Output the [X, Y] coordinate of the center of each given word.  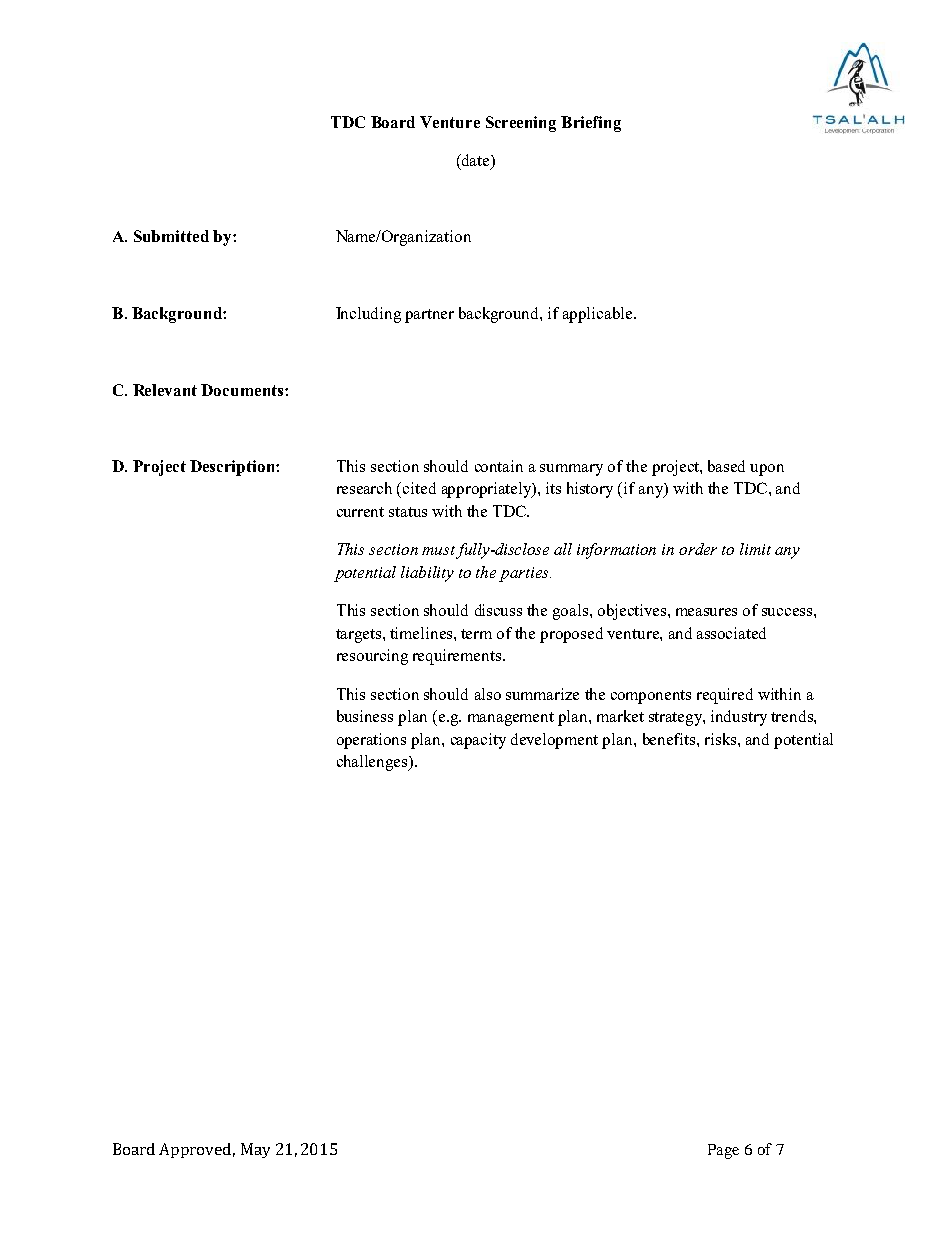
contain [499, 466]
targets [360, 636]
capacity [478, 741]
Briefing [591, 124]
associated [731, 633]
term [476, 634]
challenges [373, 763]
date [476, 161]
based [726, 466]
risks [722, 739]
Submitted [171, 236]
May [255, 1150]
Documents [243, 390]
